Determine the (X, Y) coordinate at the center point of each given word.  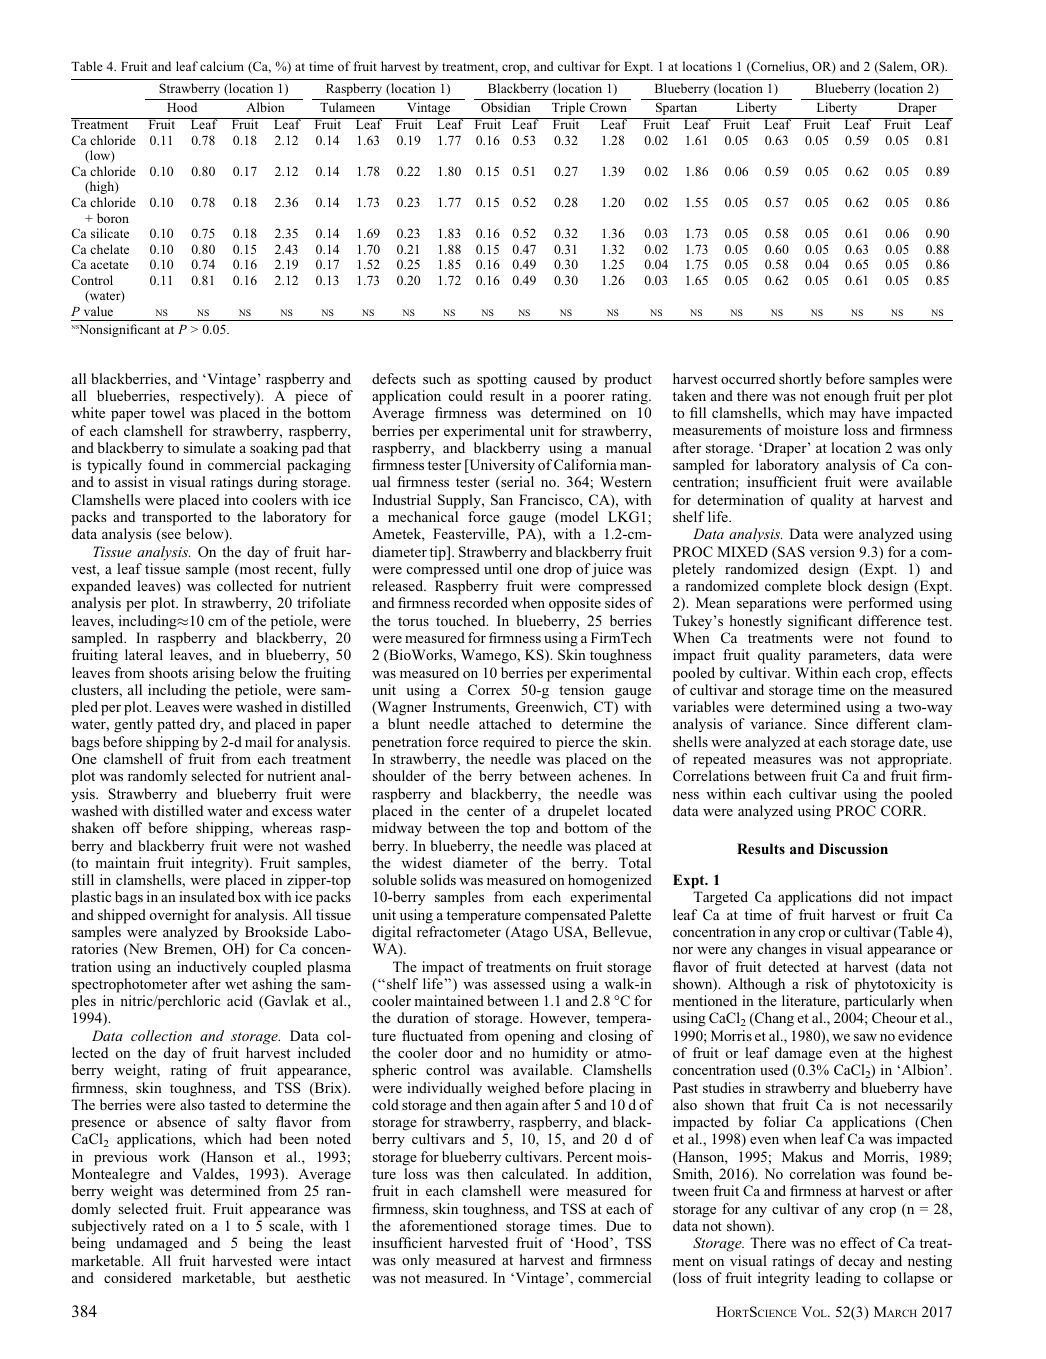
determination (741, 499)
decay (856, 1262)
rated (168, 1225)
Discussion (853, 848)
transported (177, 518)
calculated (535, 1173)
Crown (608, 107)
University (501, 466)
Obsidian (505, 107)
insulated (207, 896)
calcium (222, 66)
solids (438, 879)
